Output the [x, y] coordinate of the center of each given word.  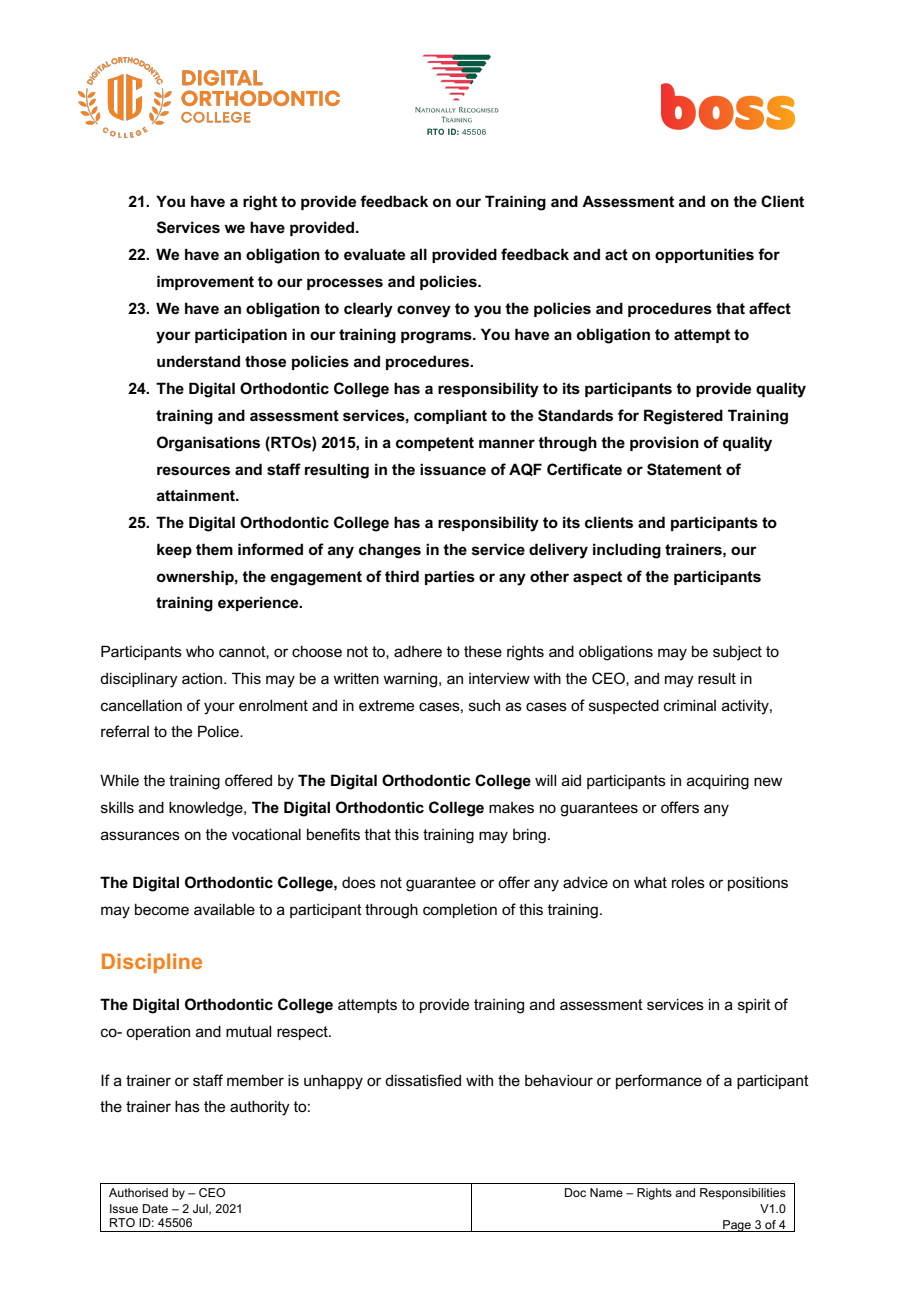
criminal [690, 705]
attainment [197, 495]
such [484, 705]
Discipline [152, 963]
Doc [575, 1192]
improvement [205, 282]
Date [155, 1208]
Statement [684, 469]
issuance [453, 469]
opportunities [704, 255]
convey [424, 311]
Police [219, 731]
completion [460, 910]
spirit [754, 1005]
